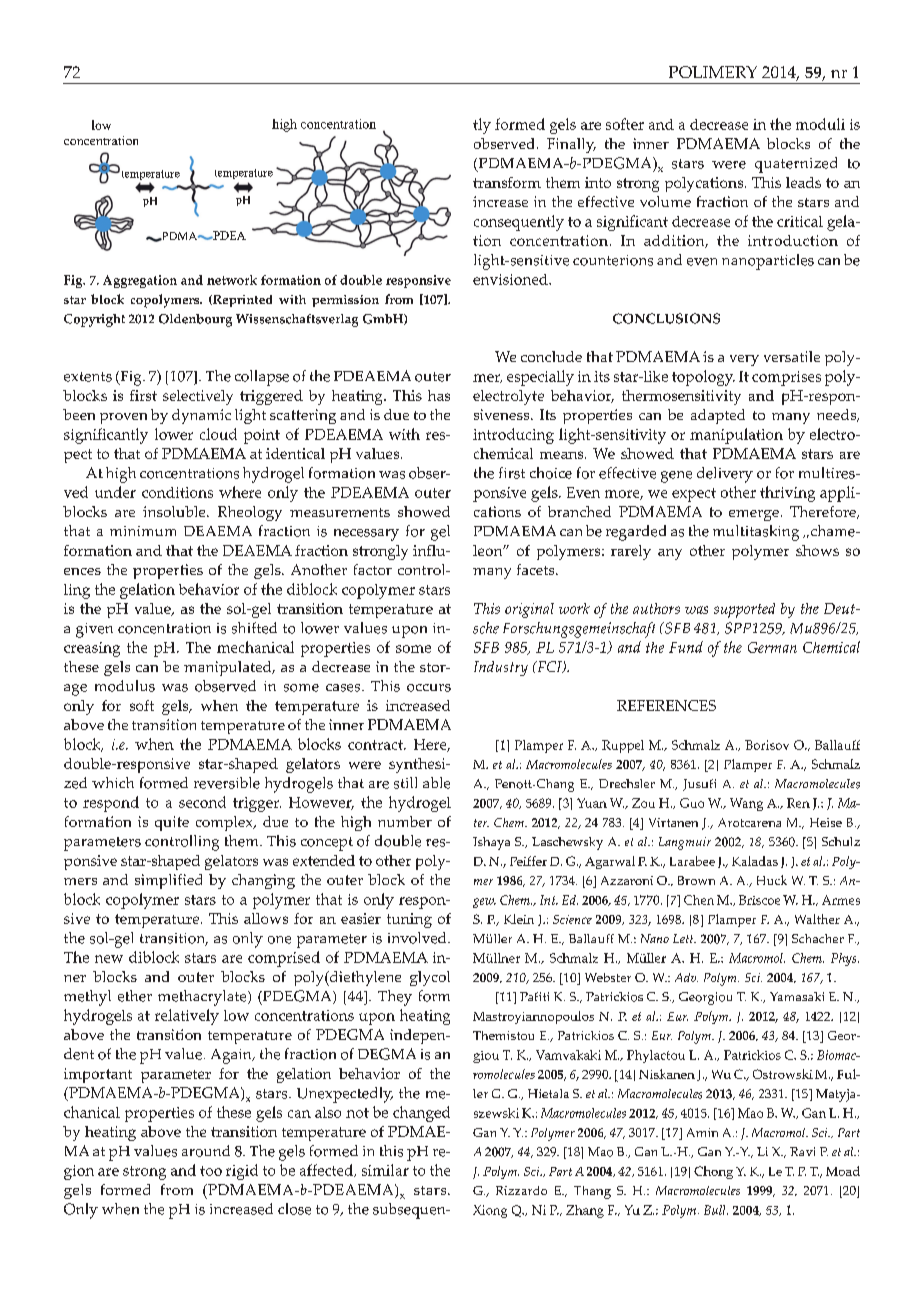 This document has width=924, height=1308. Describe the element at coordinates (699, 900) in the document. I see `Chen` at that location.
